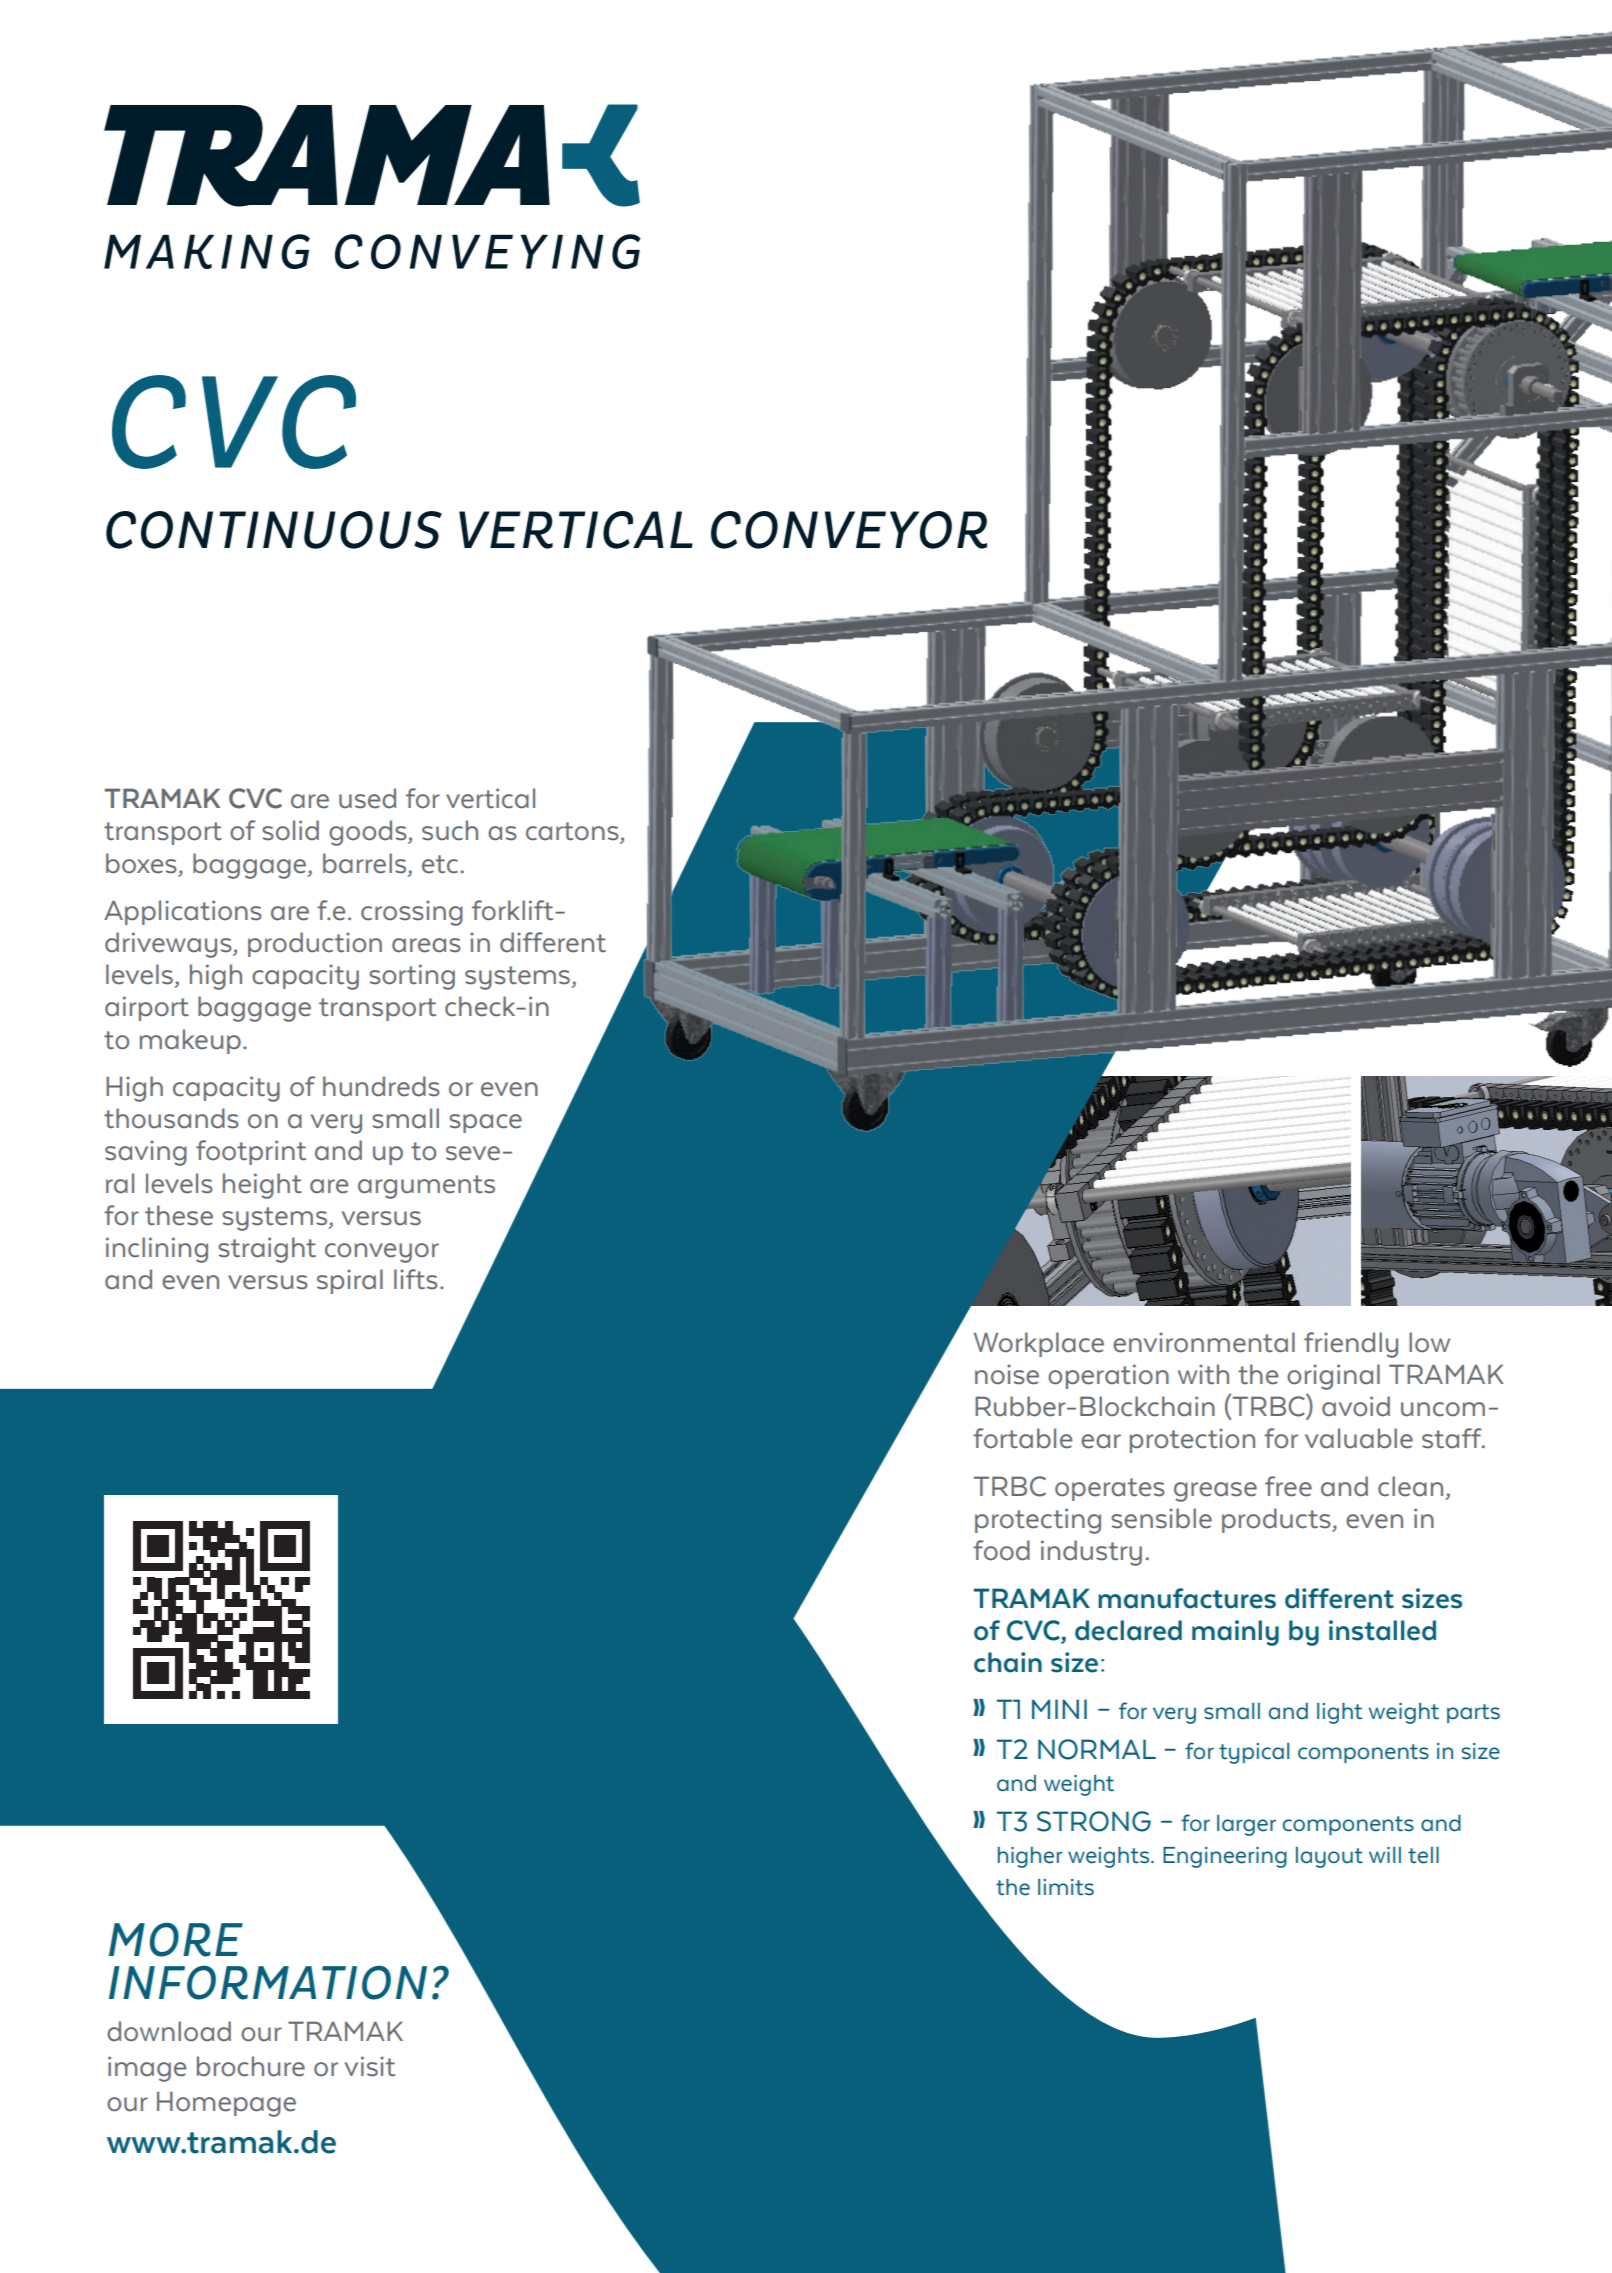 This screenshot has width=1612, height=2273. Describe the element at coordinates (426, 945) in the screenshot. I see `areas` at that location.
